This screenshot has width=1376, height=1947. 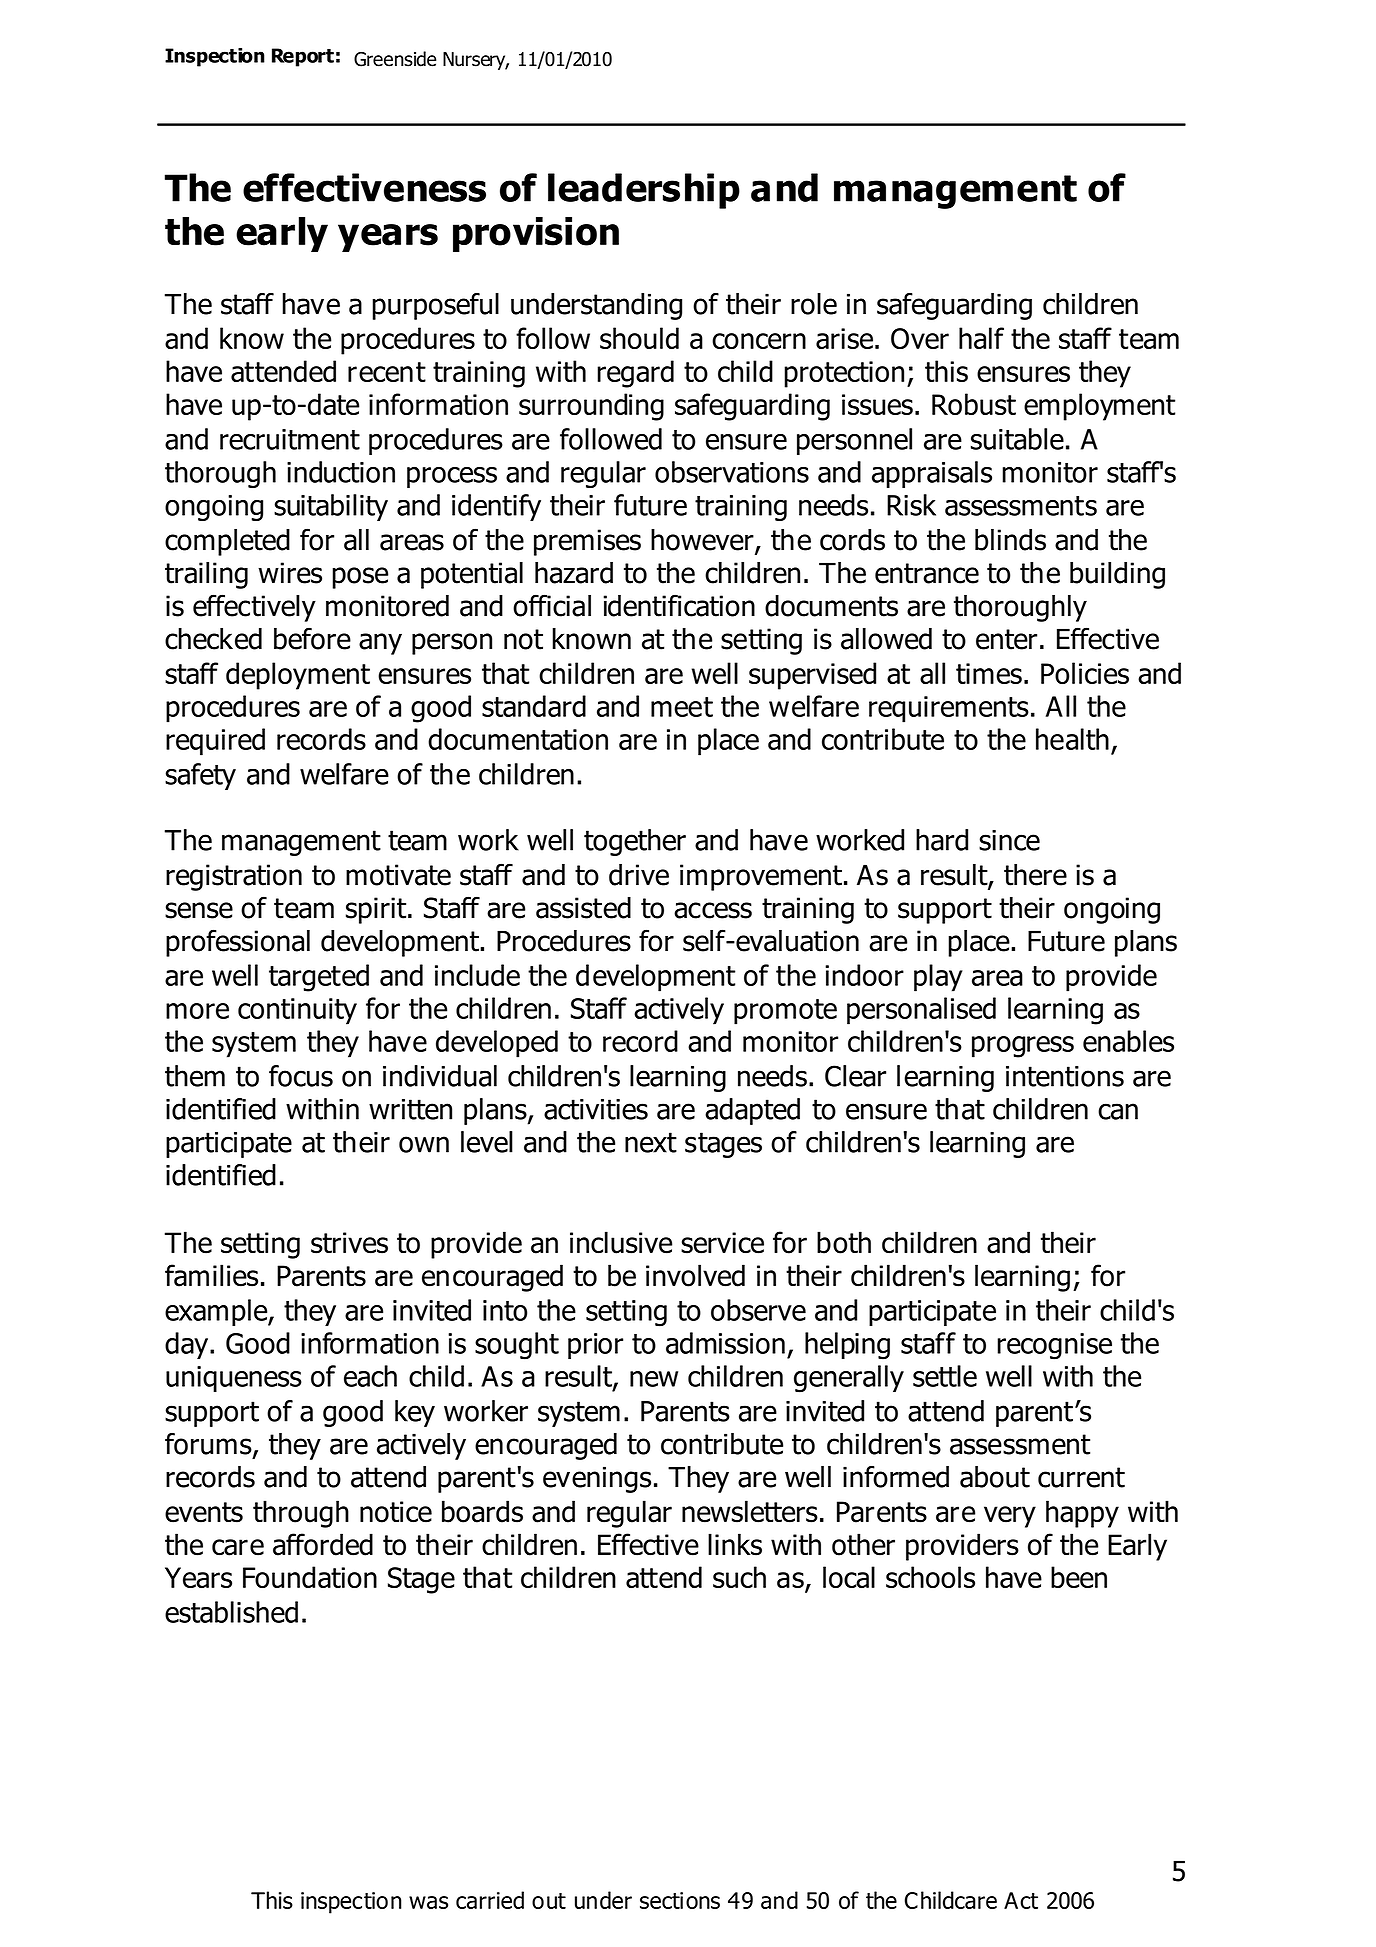 I want to click on Report, so click(x=303, y=57).
